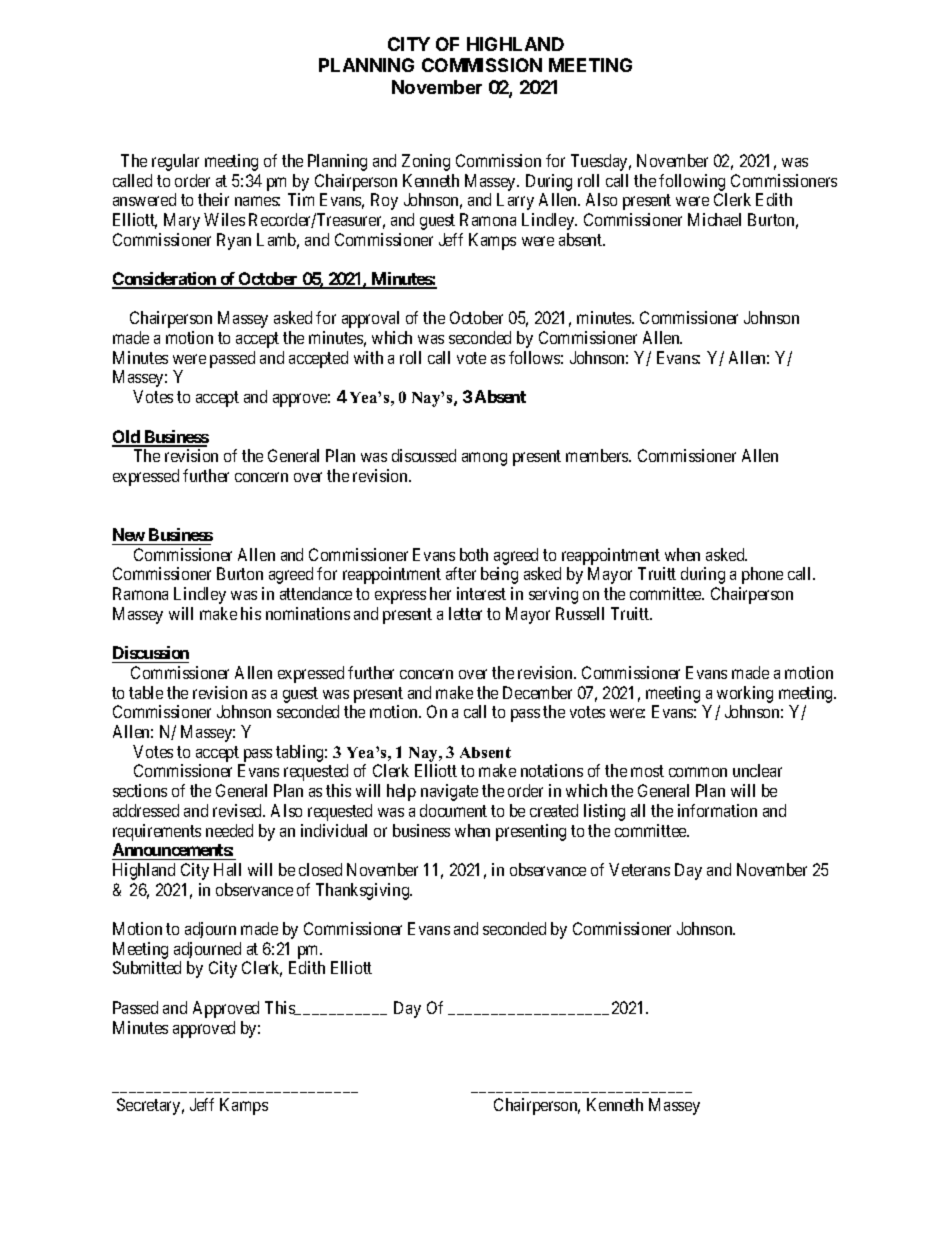 This screenshot has height=1233, width=952. I want to click on their, so click(213, 199).
